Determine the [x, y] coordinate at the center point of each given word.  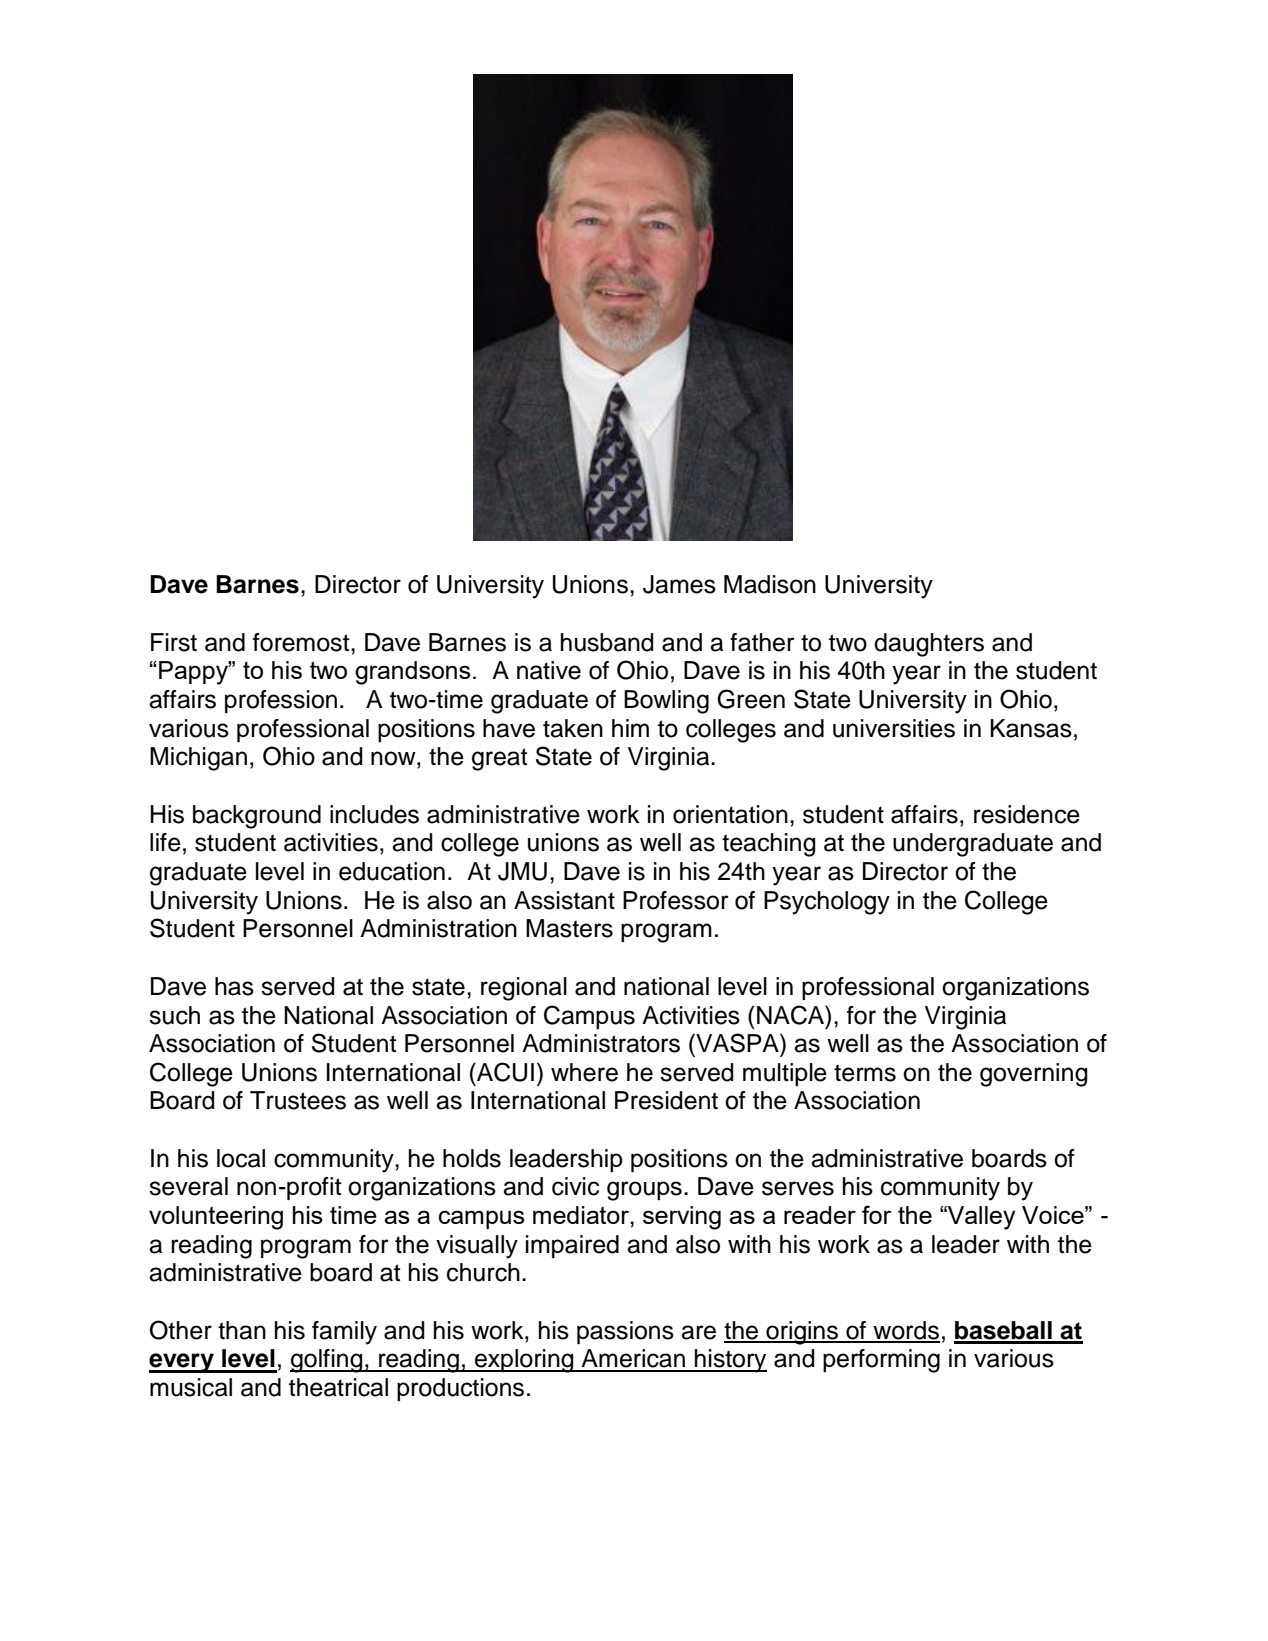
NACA [792, 1015]
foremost [302, 642]
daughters [929, 645]
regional [524, 989]
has [234, 986]
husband [607, 642]
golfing [327, 1361]
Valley [980, 1218]
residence [1027, 814]
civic [575, 1186]
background [257, 817]
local [241, 1158]
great [499, 759]
